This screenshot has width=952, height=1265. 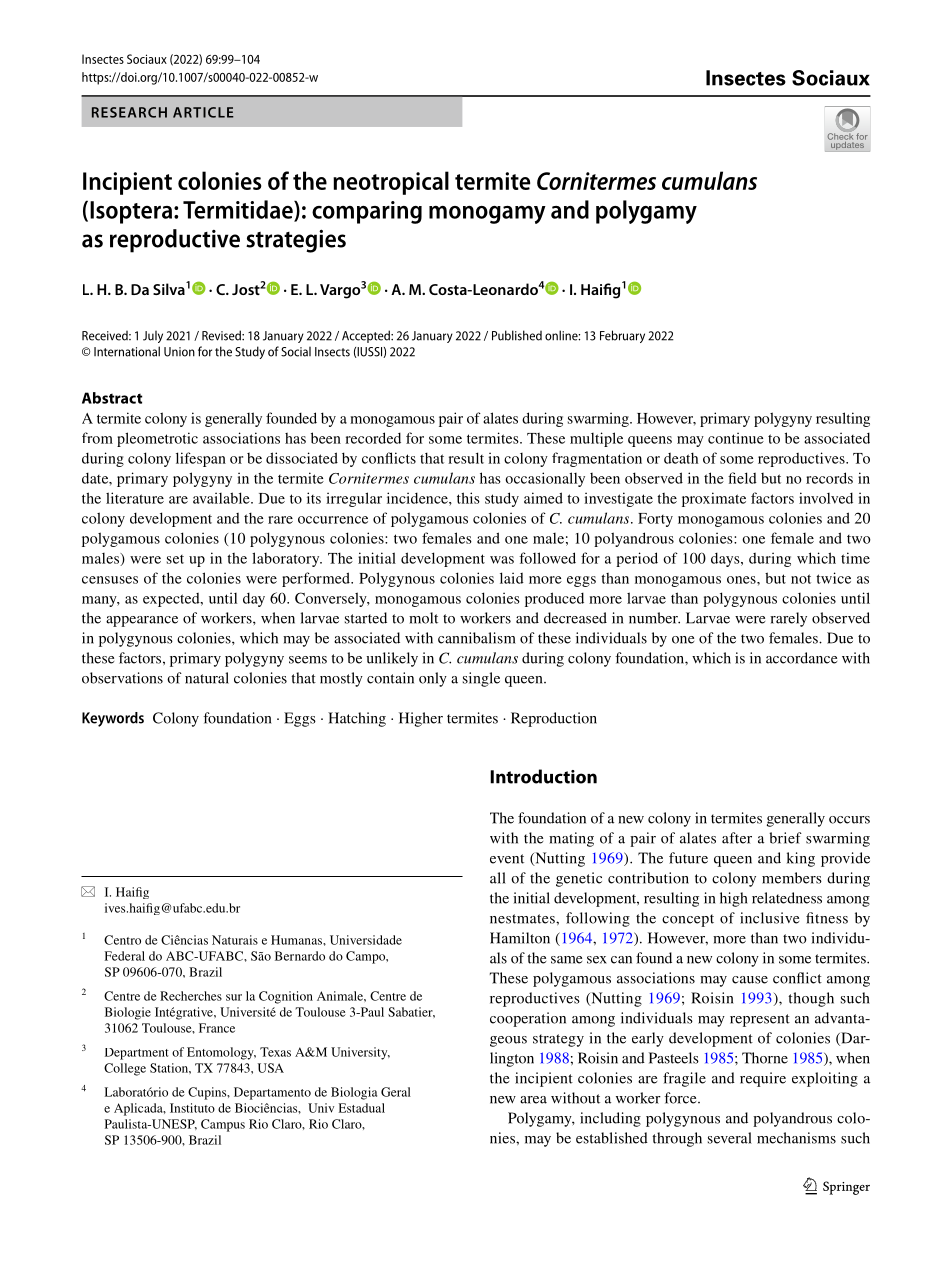 What do you see at coordinates (192, 1108) in the screenshot?
I see `Instituto` at bounding box center [192, 1108].
